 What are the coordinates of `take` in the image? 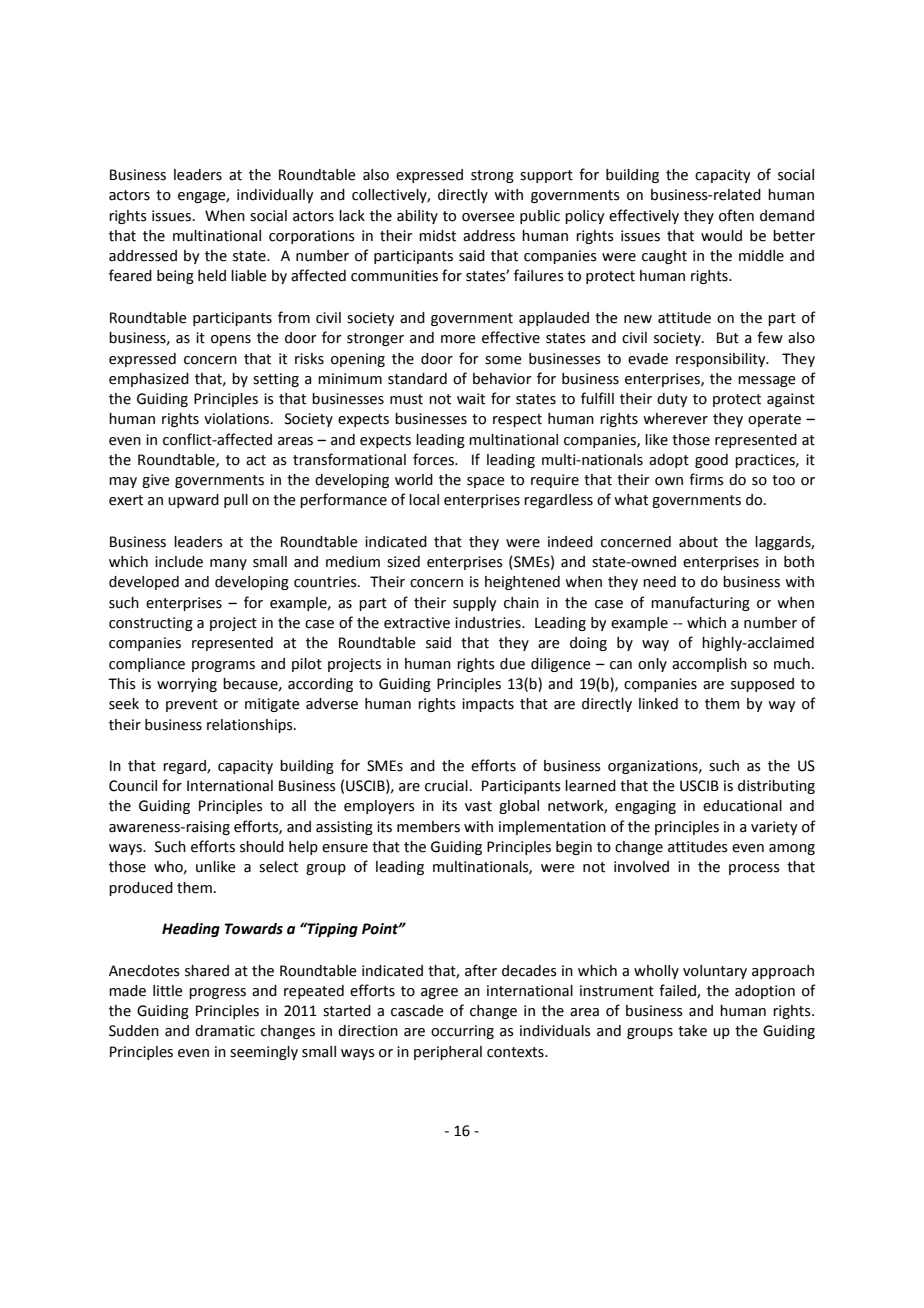 It's located at (692, 1031).
